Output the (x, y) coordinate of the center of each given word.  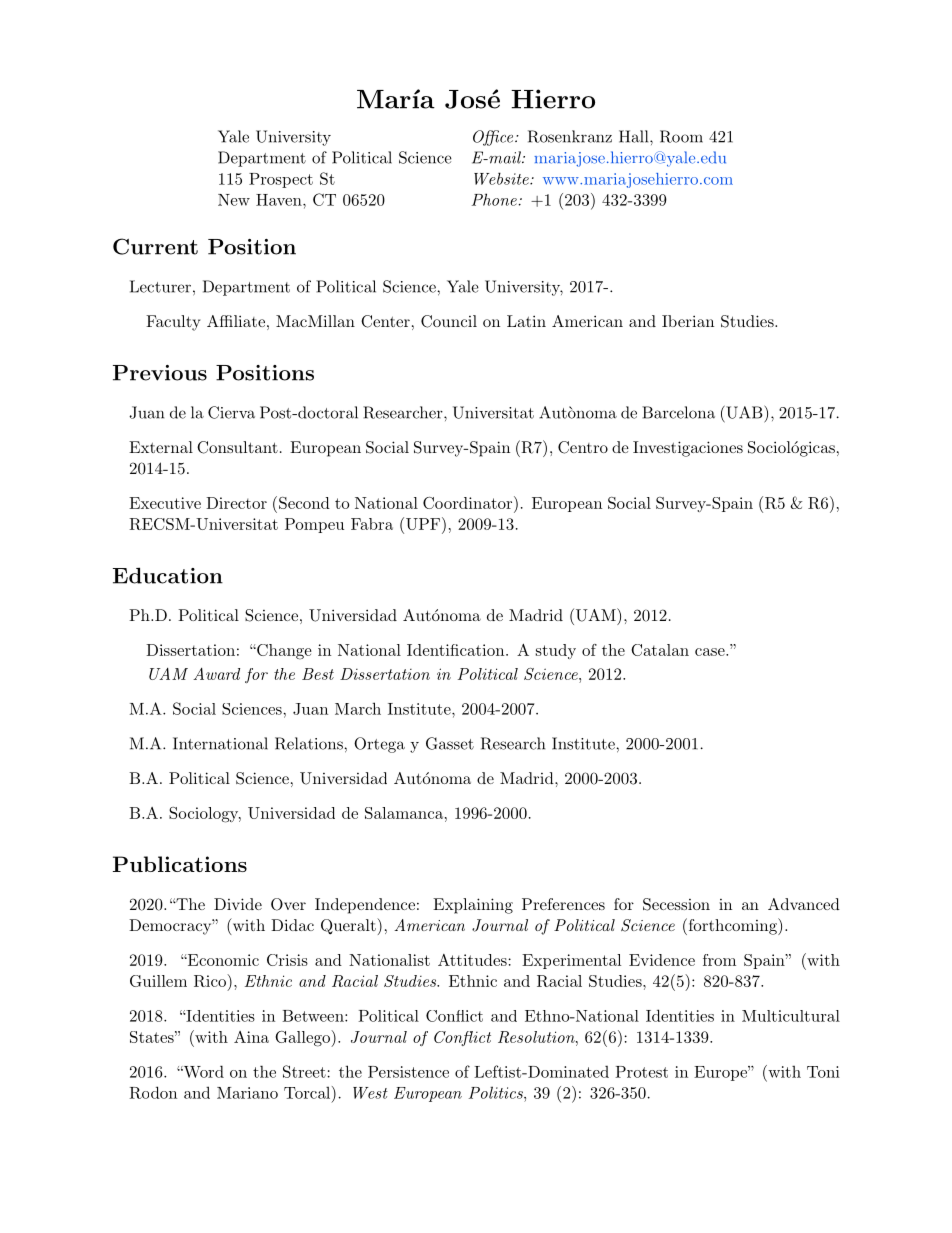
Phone (494, 199)
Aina (251, 1037)
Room (681, 136)
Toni (823, 1072)
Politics (497, 1092)
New (234, 200)
